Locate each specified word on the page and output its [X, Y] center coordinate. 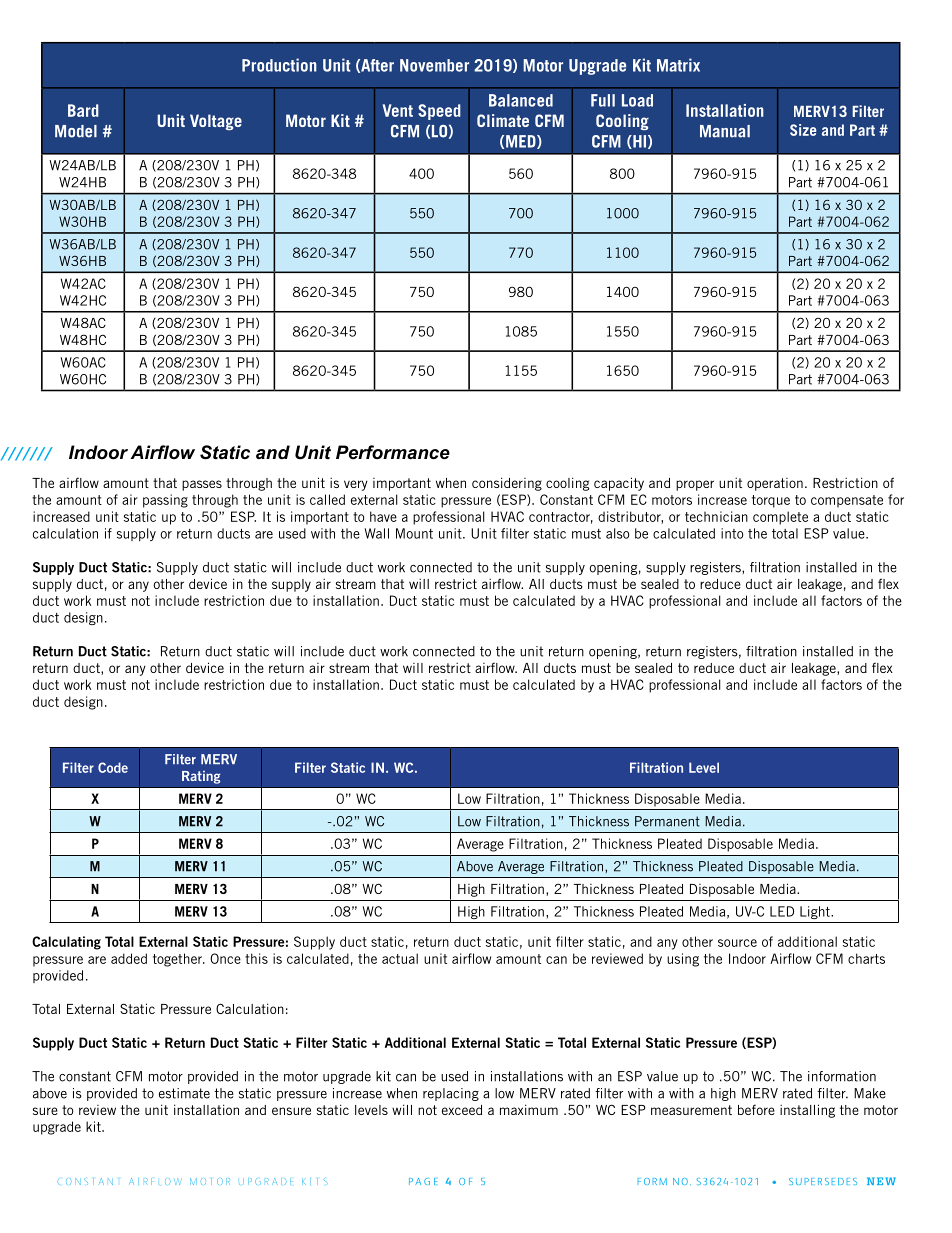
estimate [184, 1093]
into [732, 533]
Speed [439, 112]
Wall [377, 533]
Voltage [216, 122]
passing [165, 501]
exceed [462, 1110]
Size [803, 130]
